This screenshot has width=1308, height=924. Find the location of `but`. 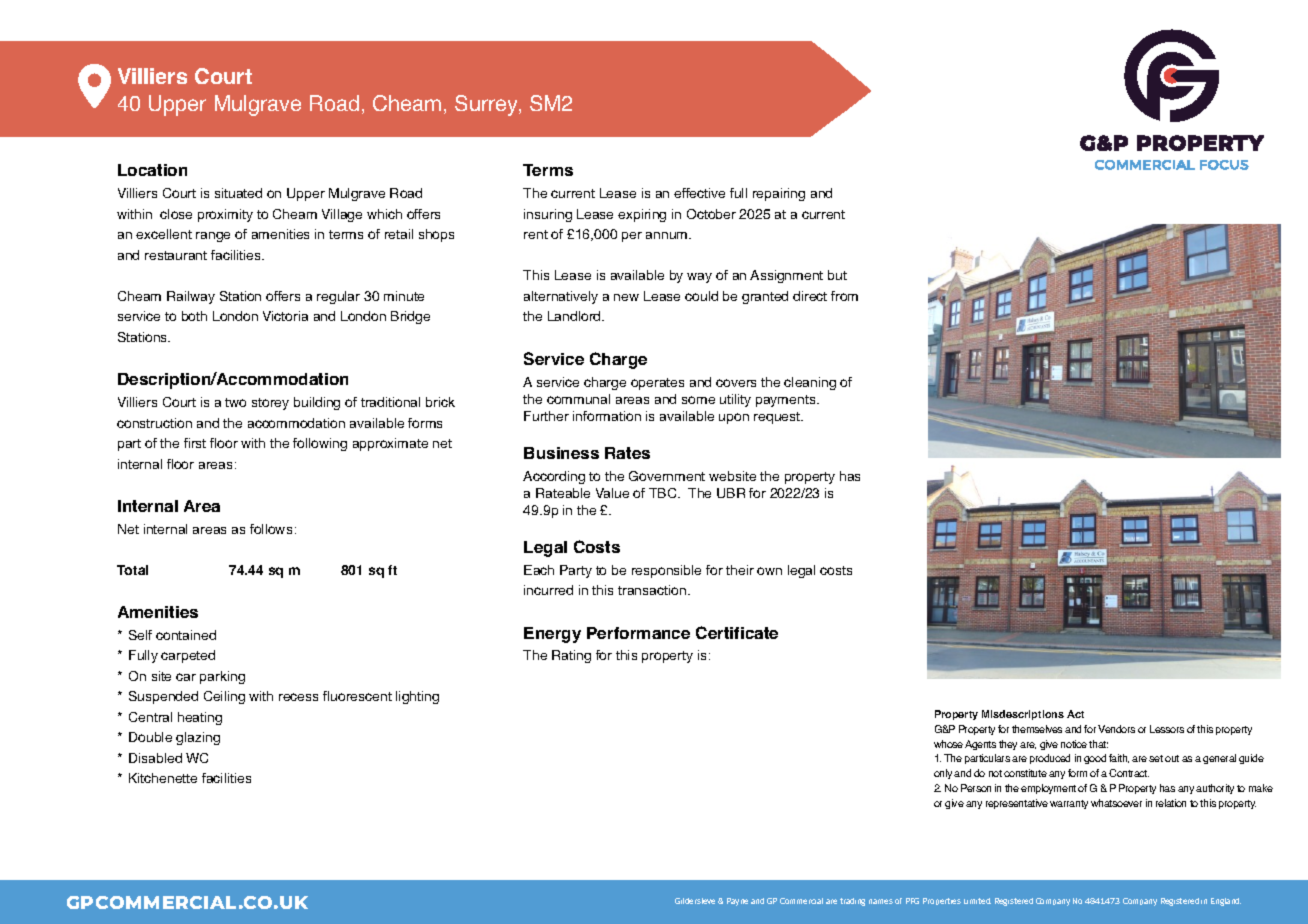

but is located at coordinates (837, 275).
